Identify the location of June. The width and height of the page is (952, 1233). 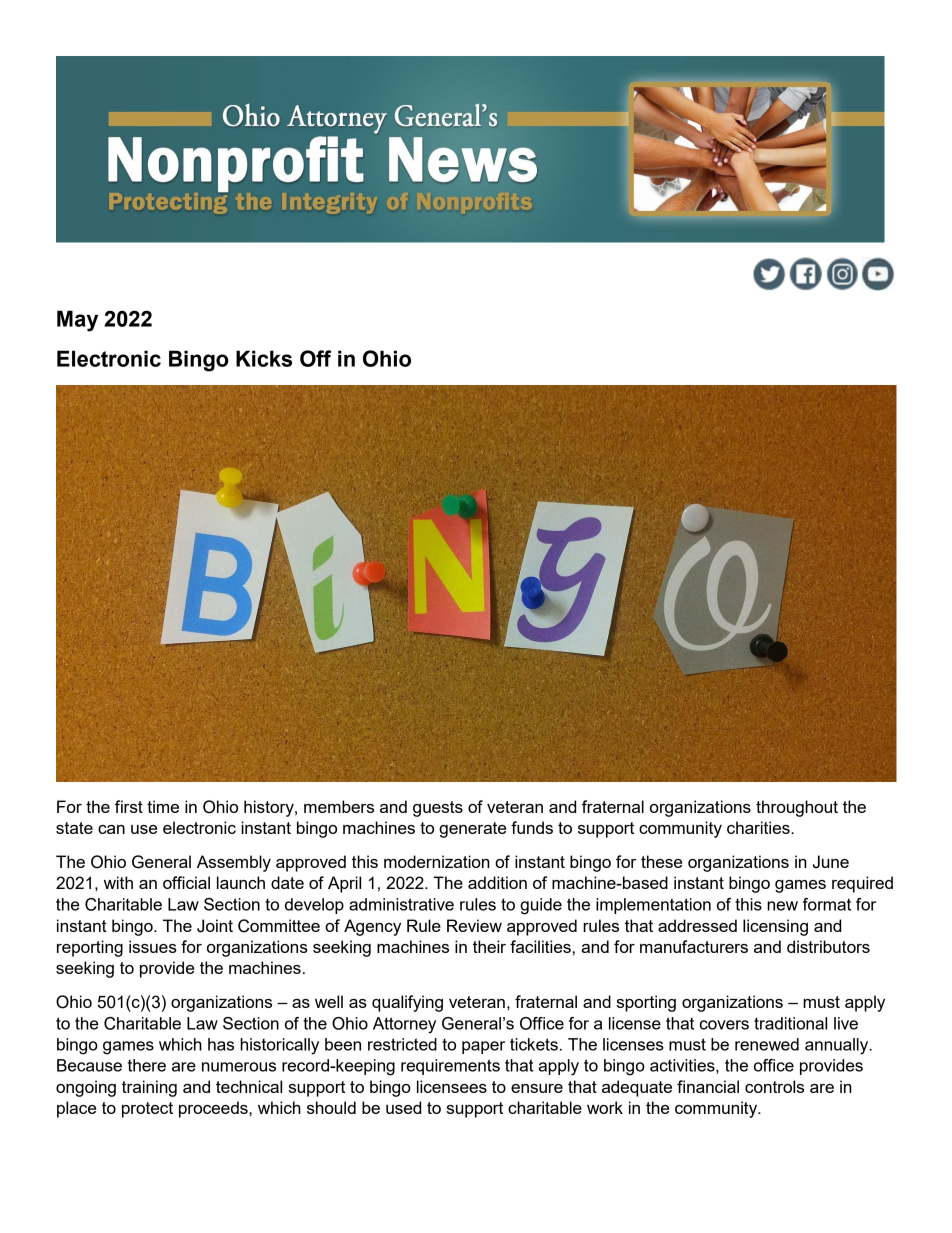
(831, 862).
